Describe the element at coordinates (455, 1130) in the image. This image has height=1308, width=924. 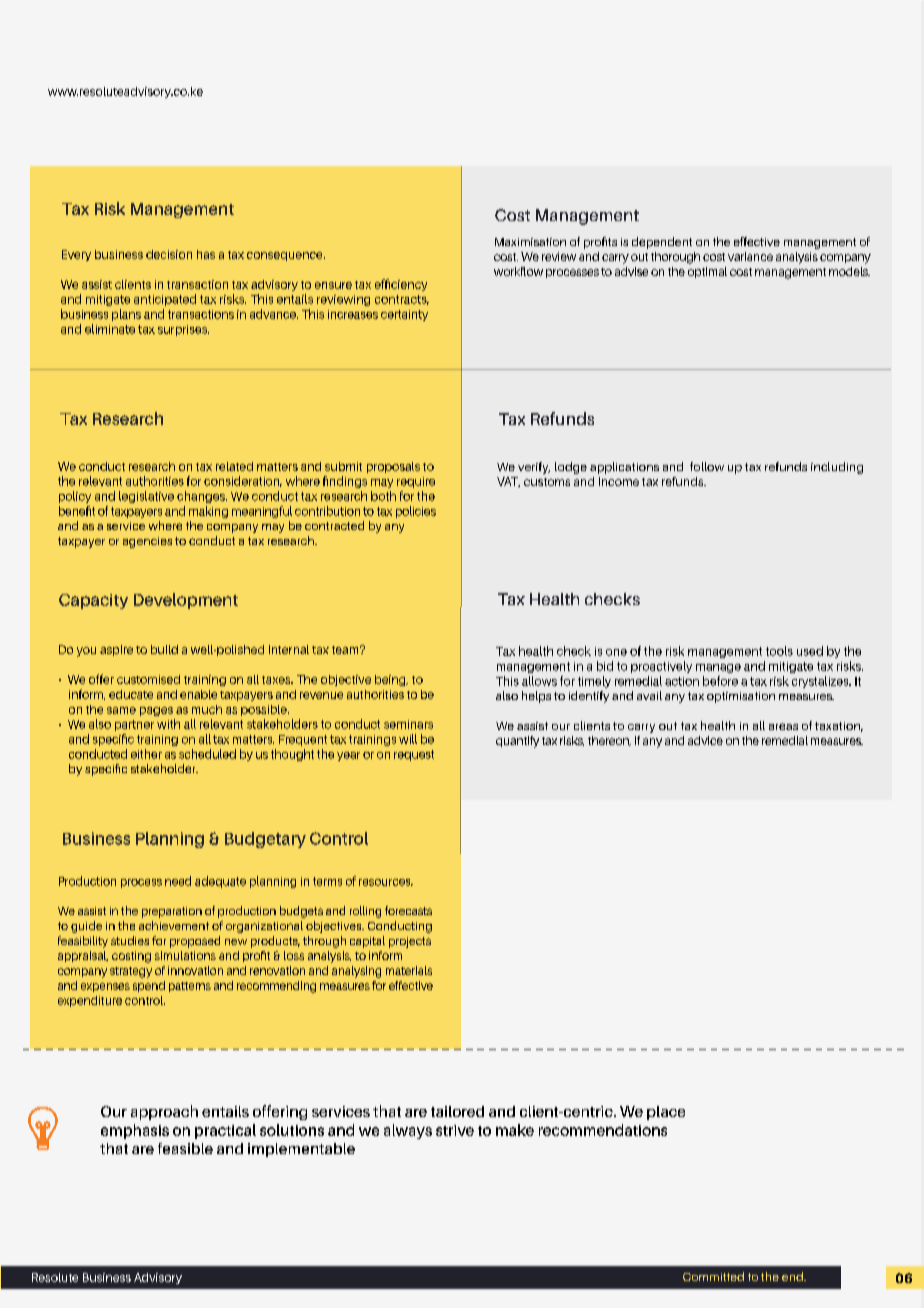
I see `strive` at that location.
